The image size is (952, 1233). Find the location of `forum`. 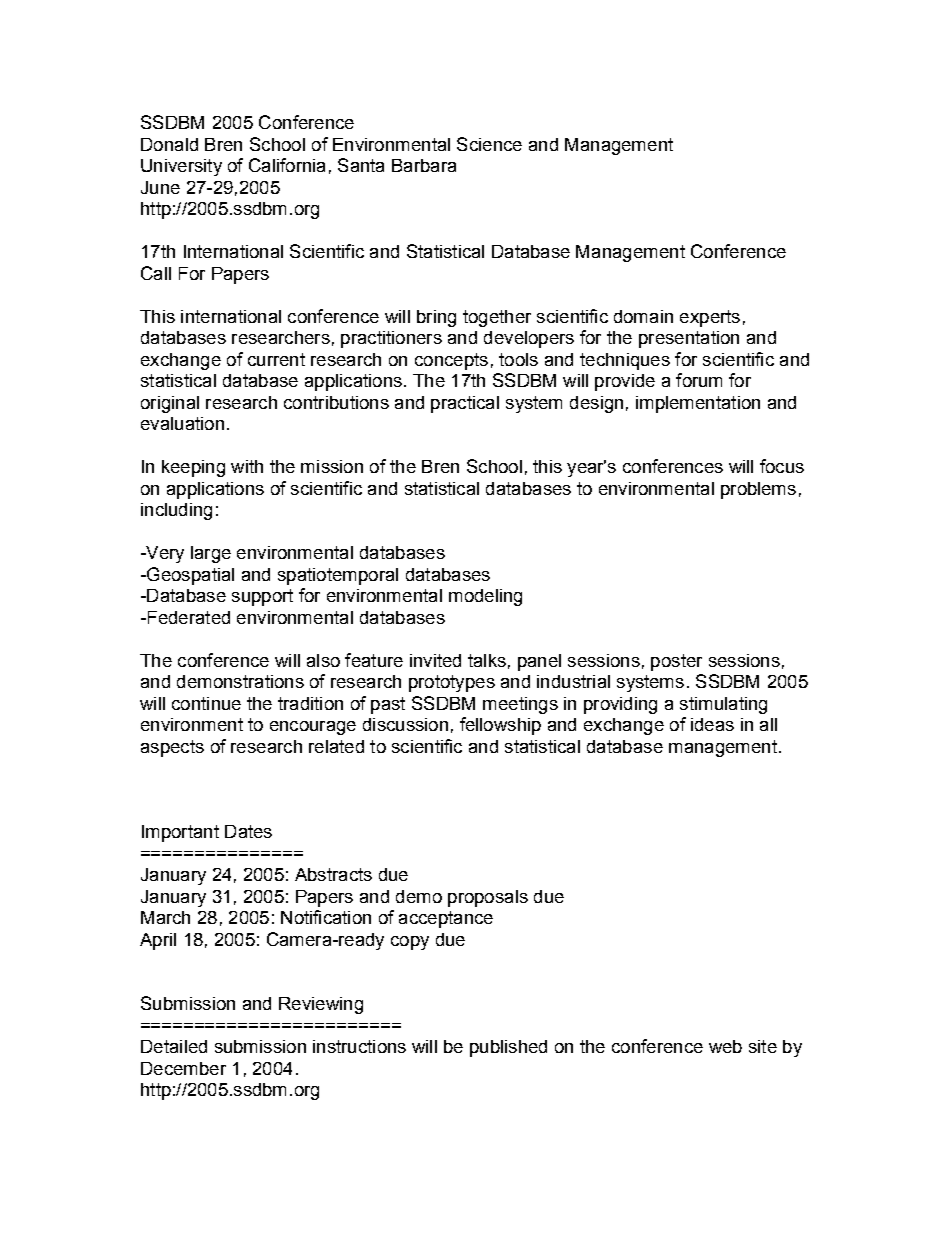

forum is located at coordinates (699, 380).
